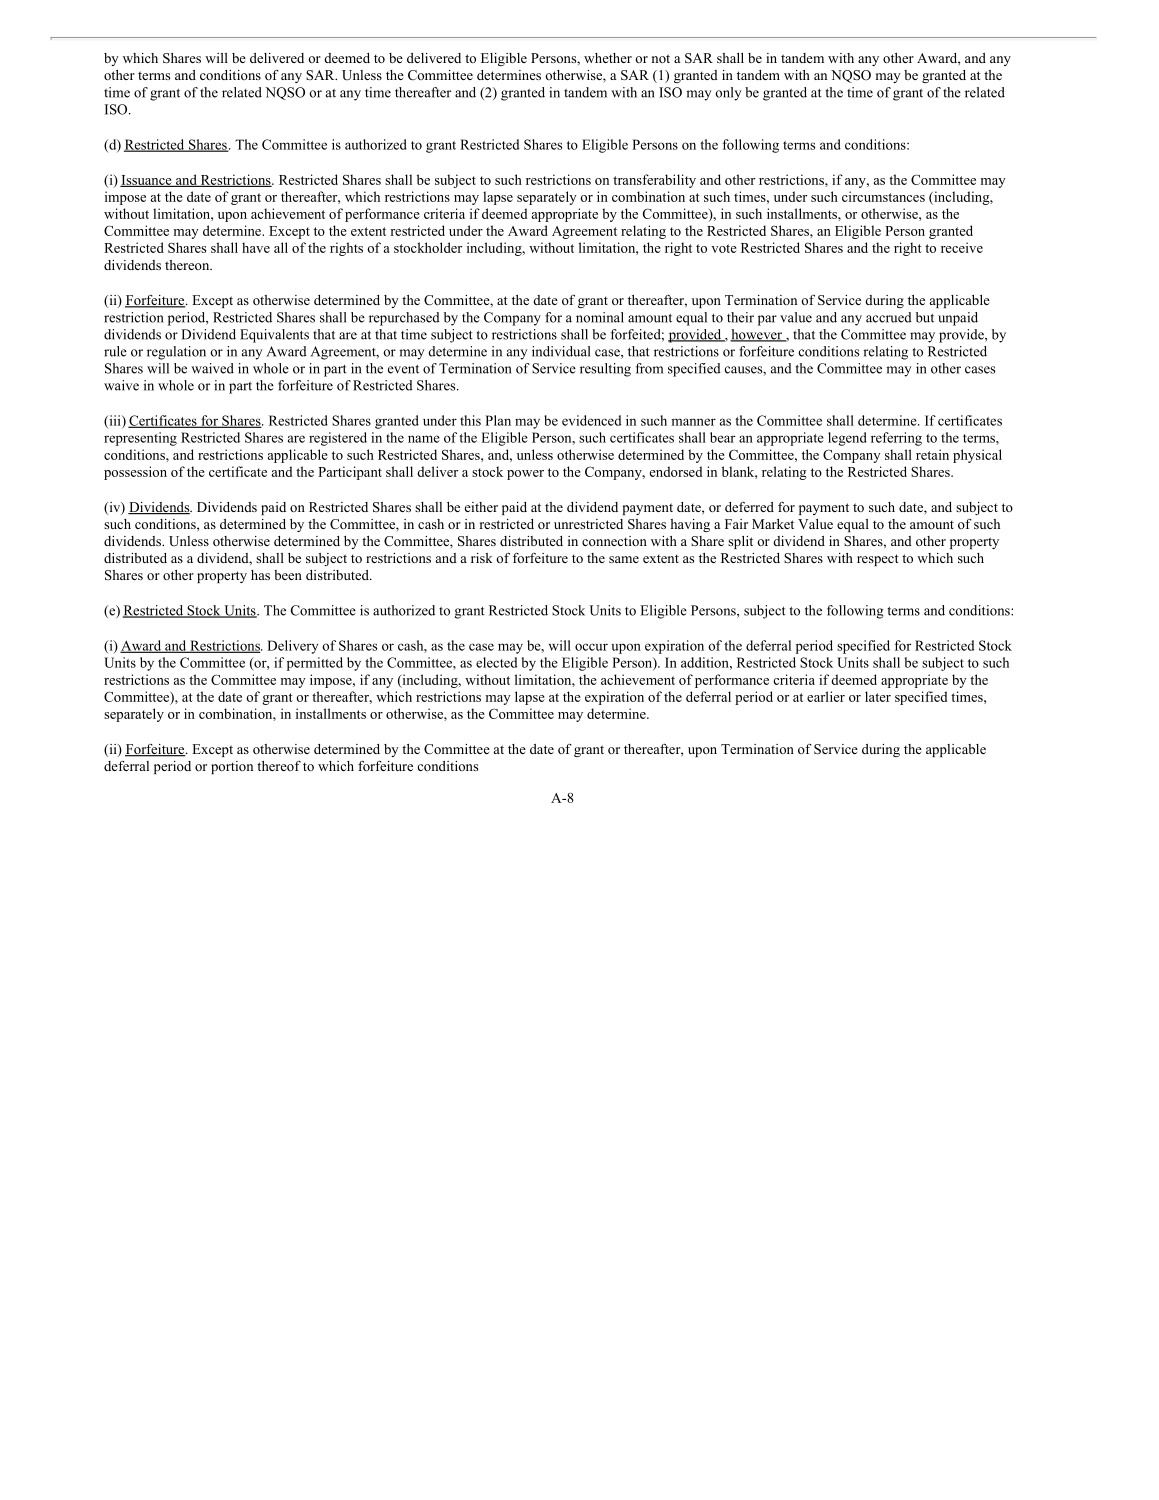 The image size is (1159, 1500). Describe the element at coordinates (482, 558) in the document. I see `risk` at that location.
